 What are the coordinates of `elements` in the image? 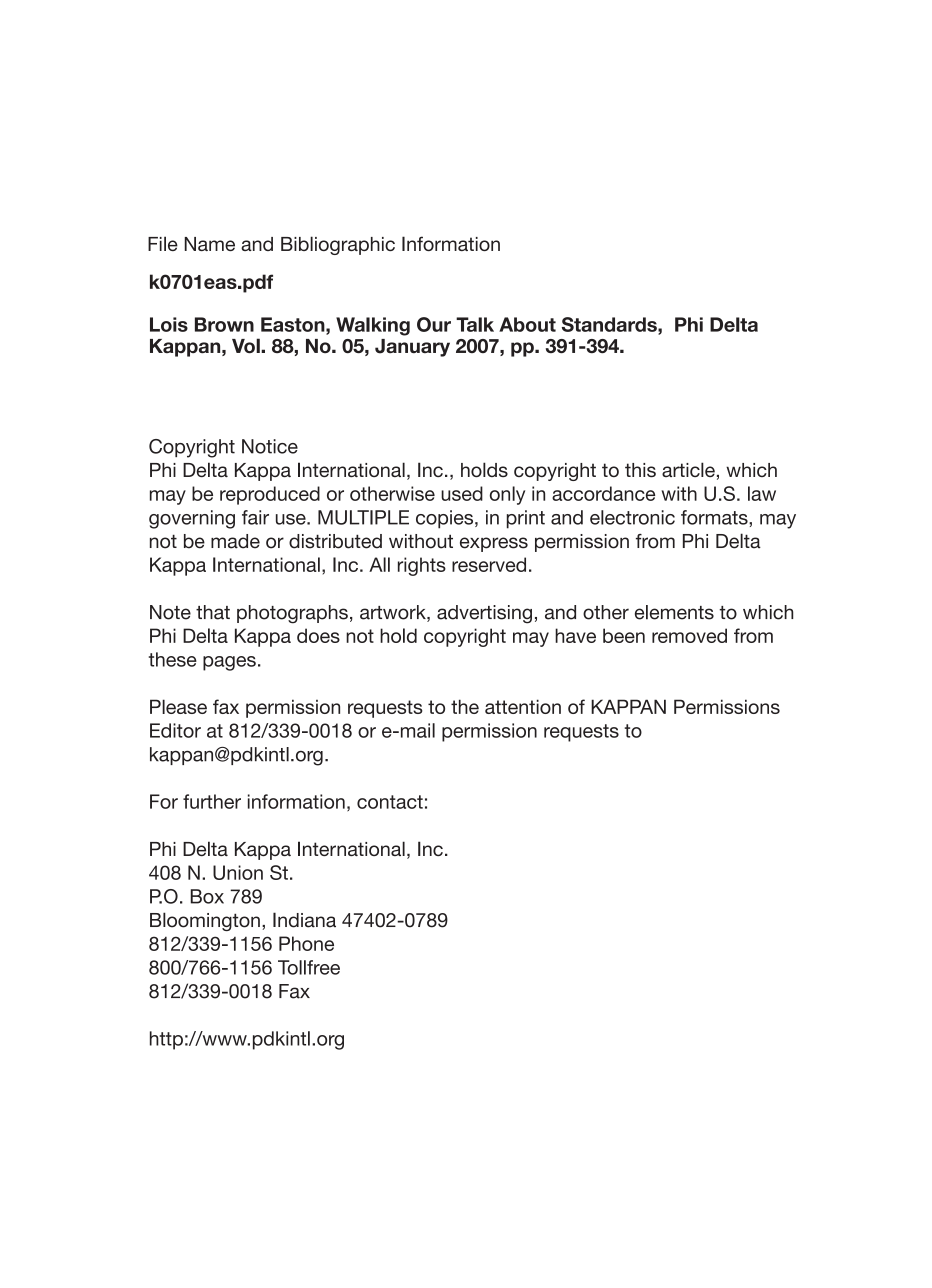 It's located at (674, 612).
